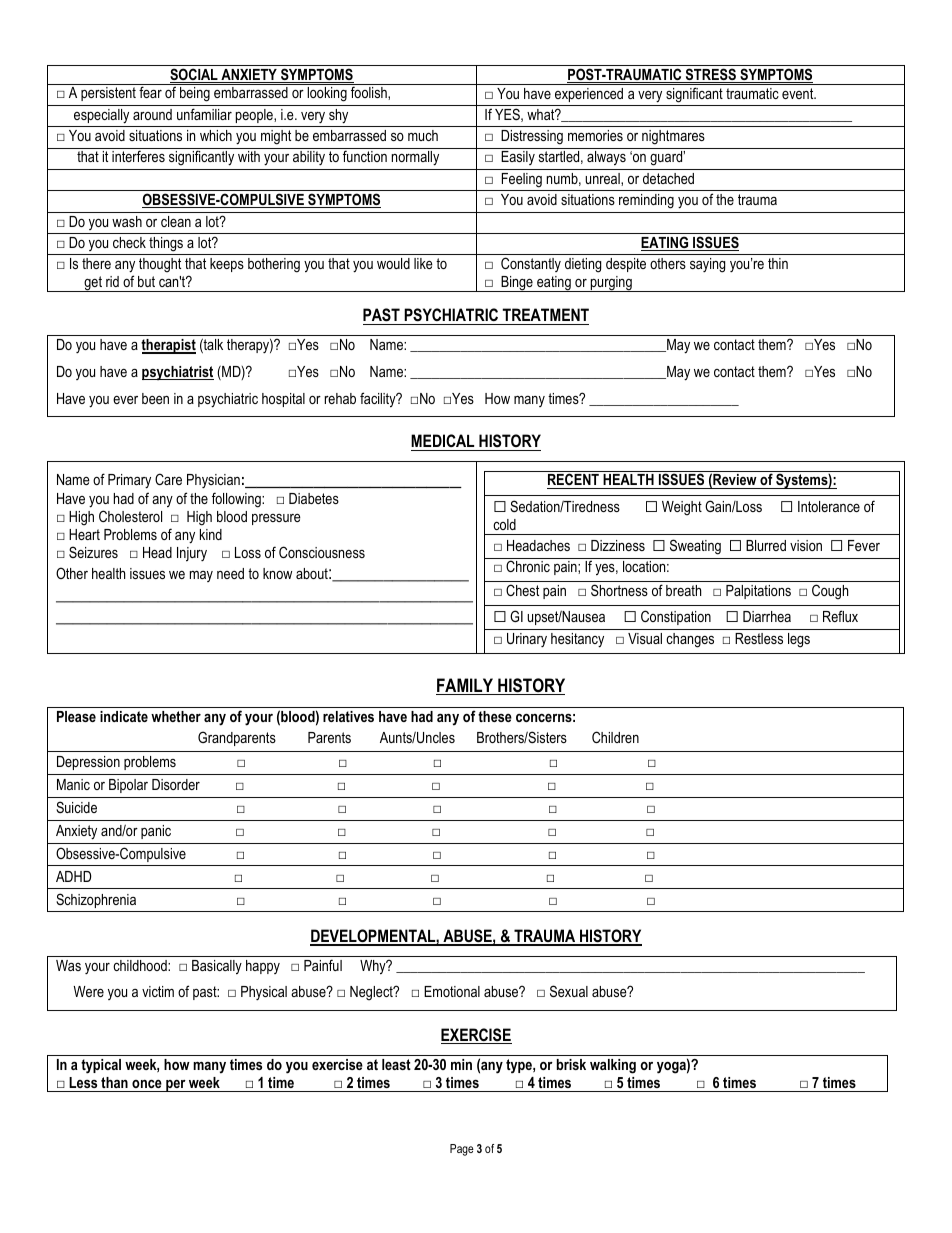  I want to click on around, so click(152, 114).
